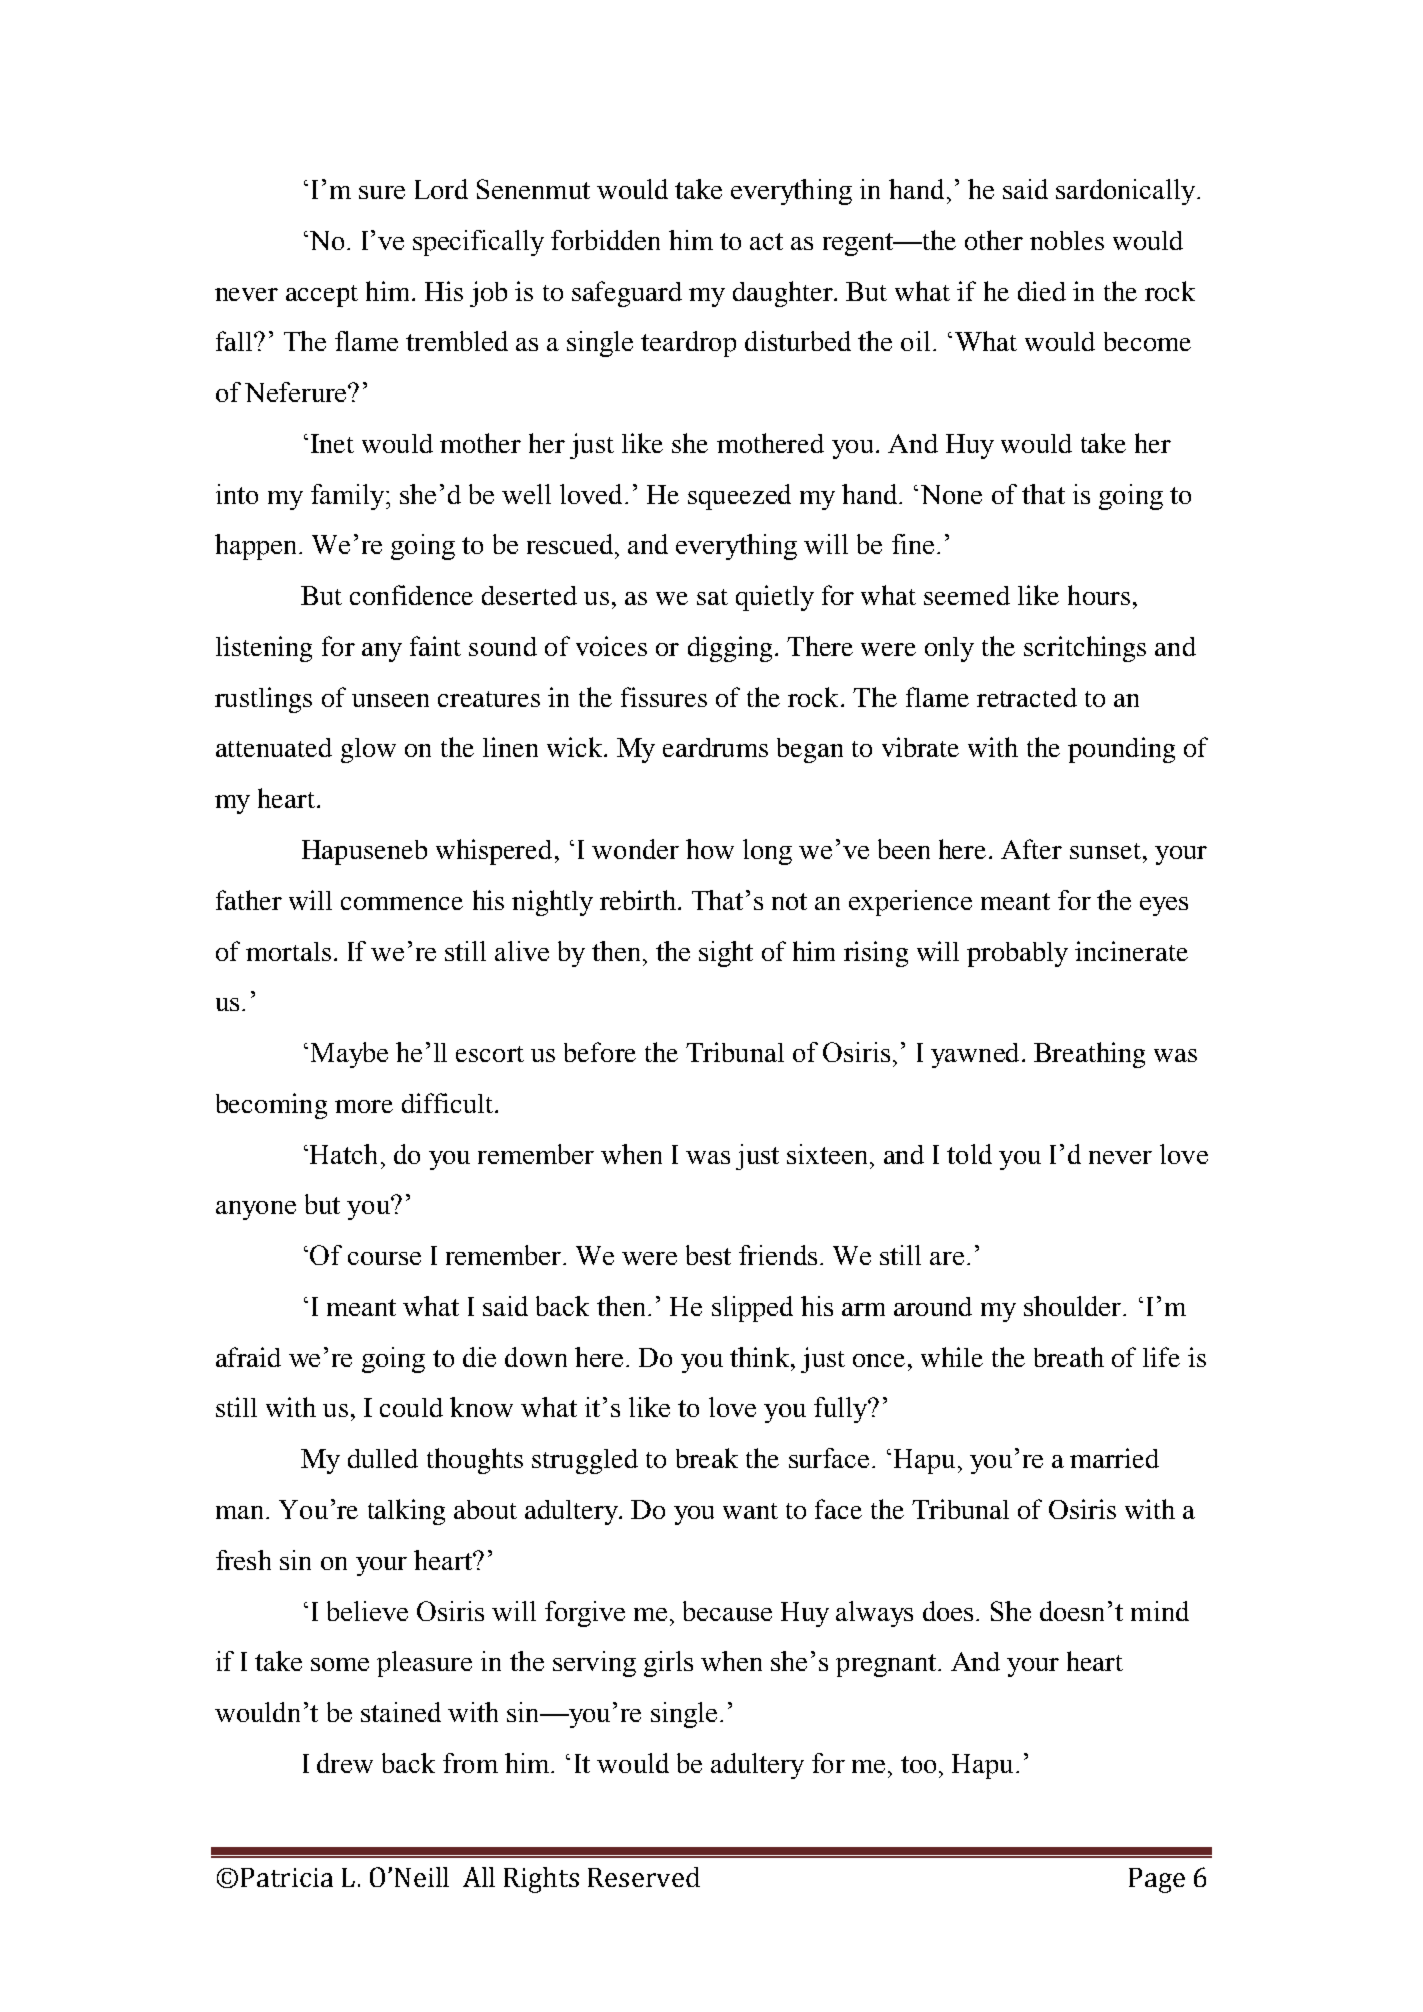 Image resolution: width=1423 pixels, height=2012 pixels. What do you see at coordinates (1074, 1306) in the screenshot?
I see `shoulder` at bounding box center [1074, 1306].
